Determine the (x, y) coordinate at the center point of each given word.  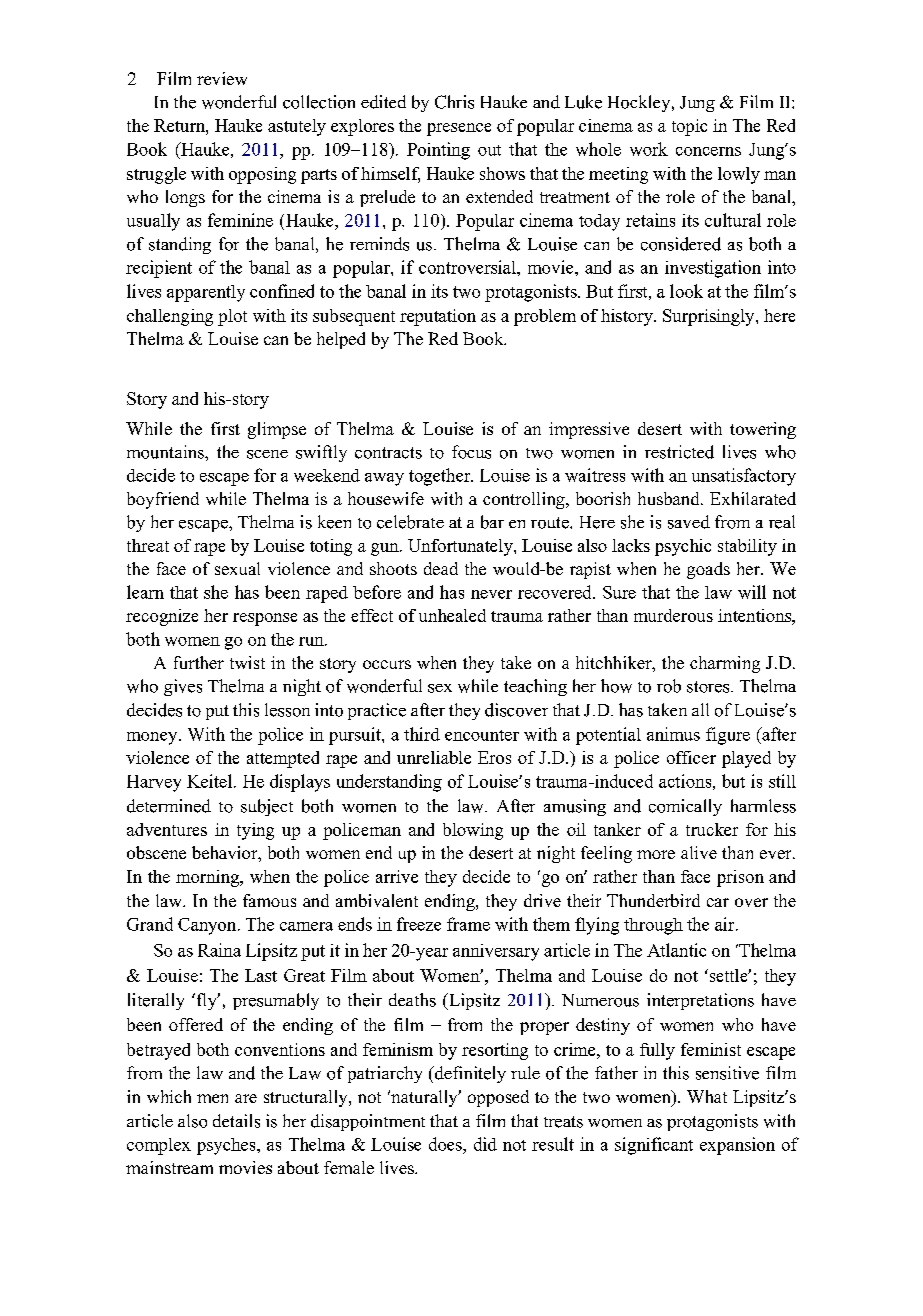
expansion (737, 1146)
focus (471, 452)
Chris (454, 102)
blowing (473, 831)
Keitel (211, 781)
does (446, 1144)
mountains (166, 452)
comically (685, 807)
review (222, 78)
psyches (227, 1146)
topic (689, 127)
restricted (679, 452)
